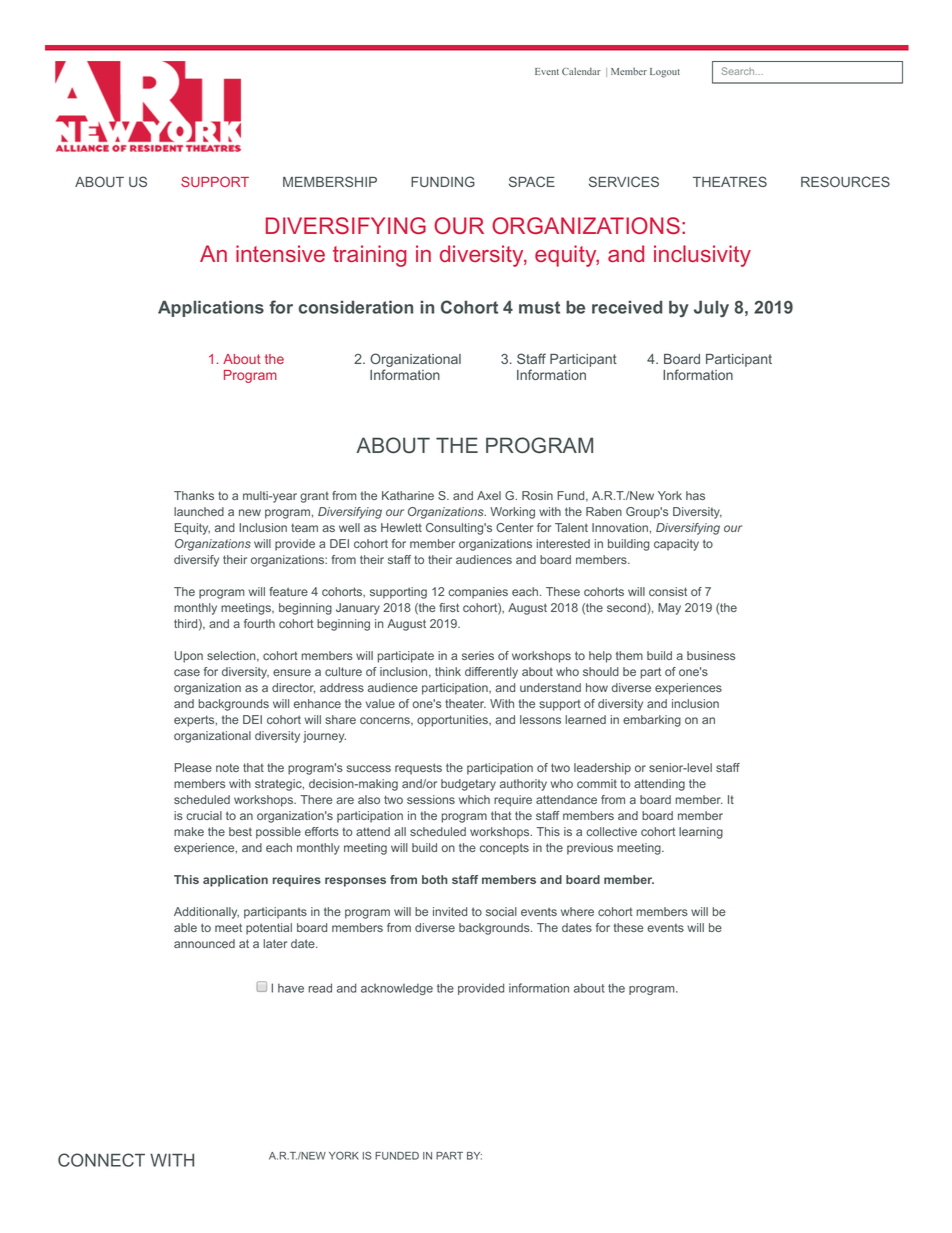  Describe the element at coordinates (397, 989) in the screenshot. I see `acknowledge` at that location.
